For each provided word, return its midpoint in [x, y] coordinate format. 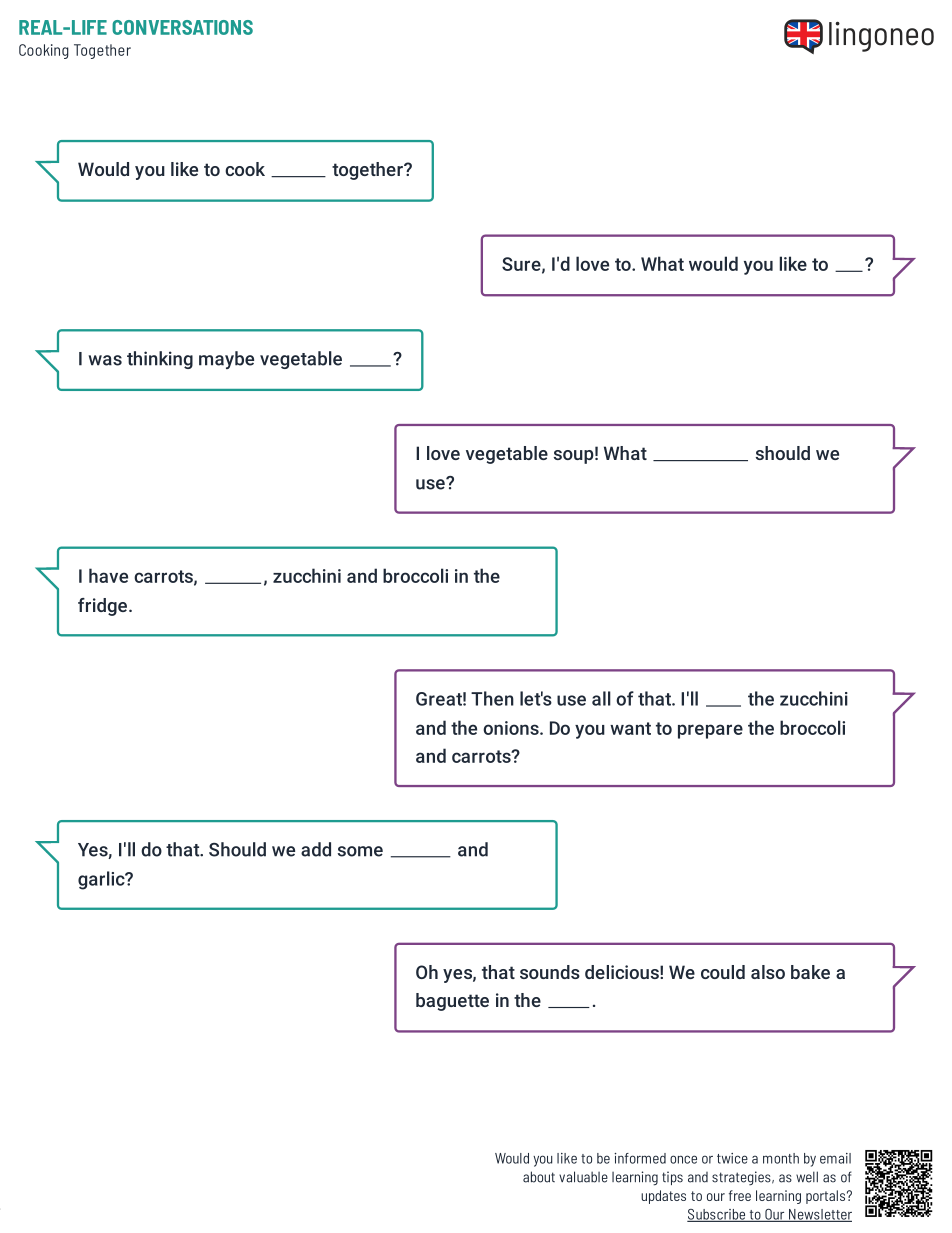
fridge [102, 607]
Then [492, 698]
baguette [452, 1002]
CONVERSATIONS [182, 27]
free [740, 1195]
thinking [160, 360]
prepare [710, 731]
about [539, 1177]
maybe [226, 360]
